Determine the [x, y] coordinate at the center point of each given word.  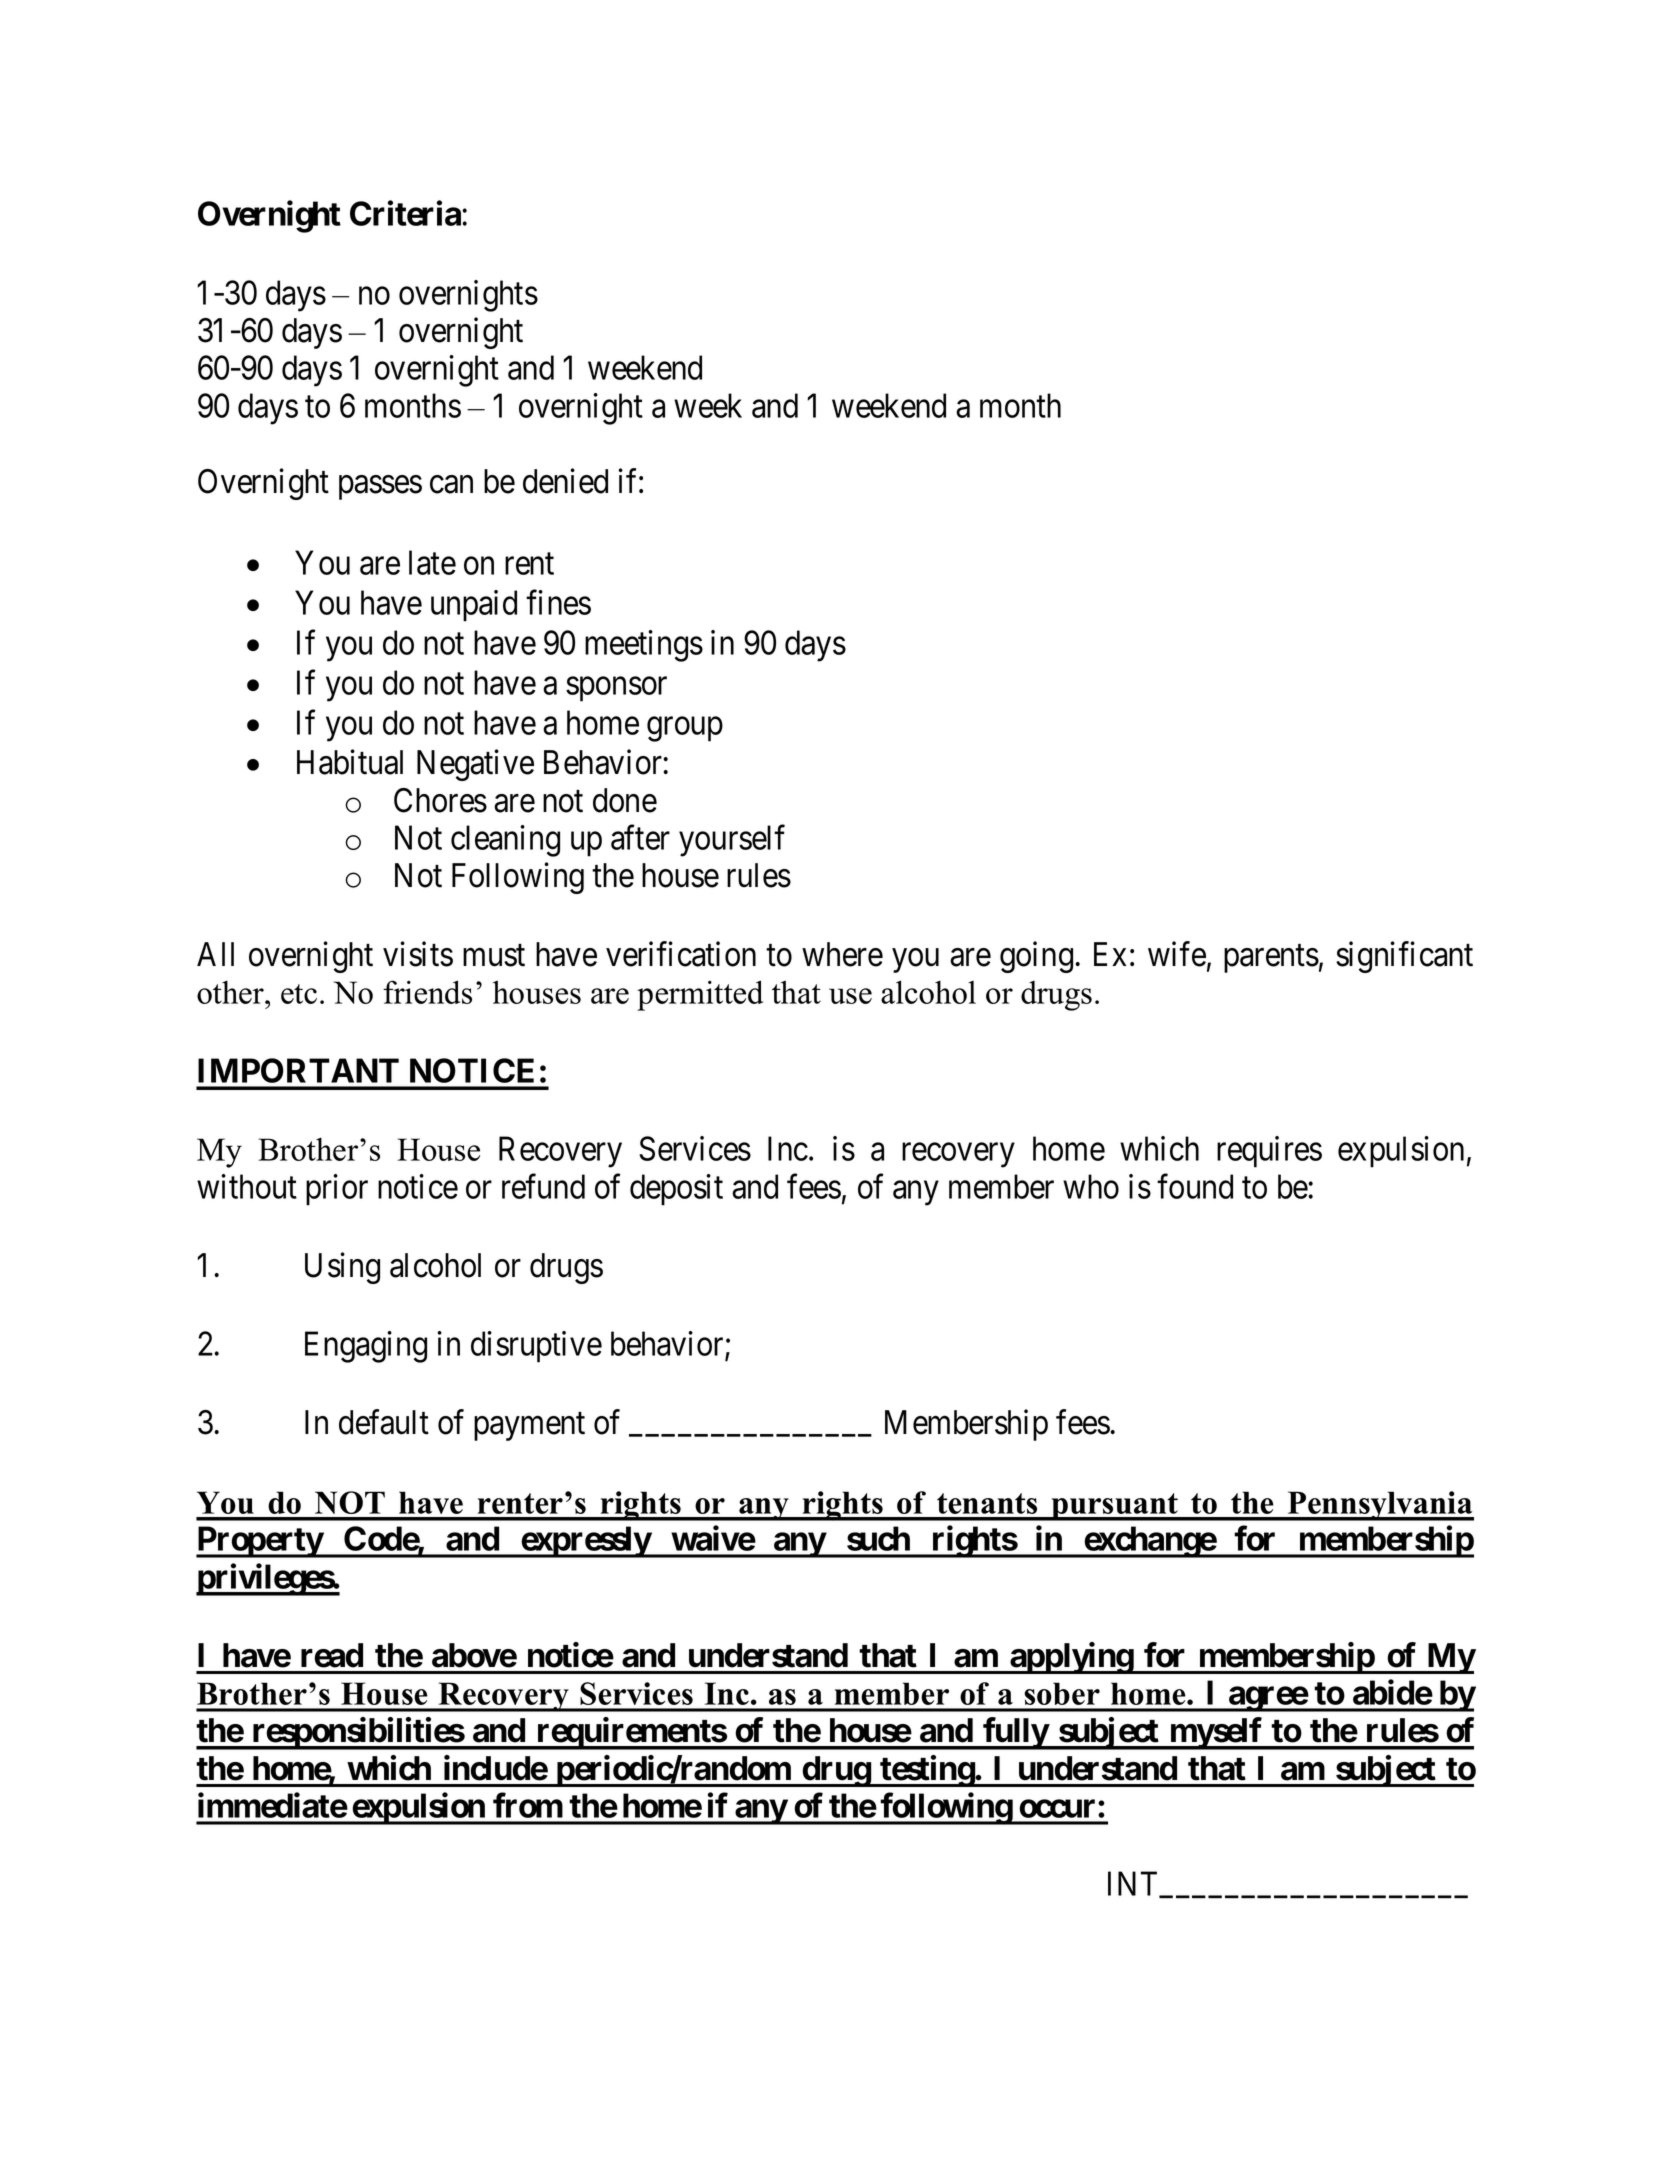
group [685, 729]
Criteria [406, 213]
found [1195, 1186]
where [842, 954]
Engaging [366, 1347]
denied [565, 481]
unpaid [474, 606]
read [332, 1655]
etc [299, 994]
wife [1177, 954]
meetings [644, 646]
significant [1404, 957]
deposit [676, 1190]
